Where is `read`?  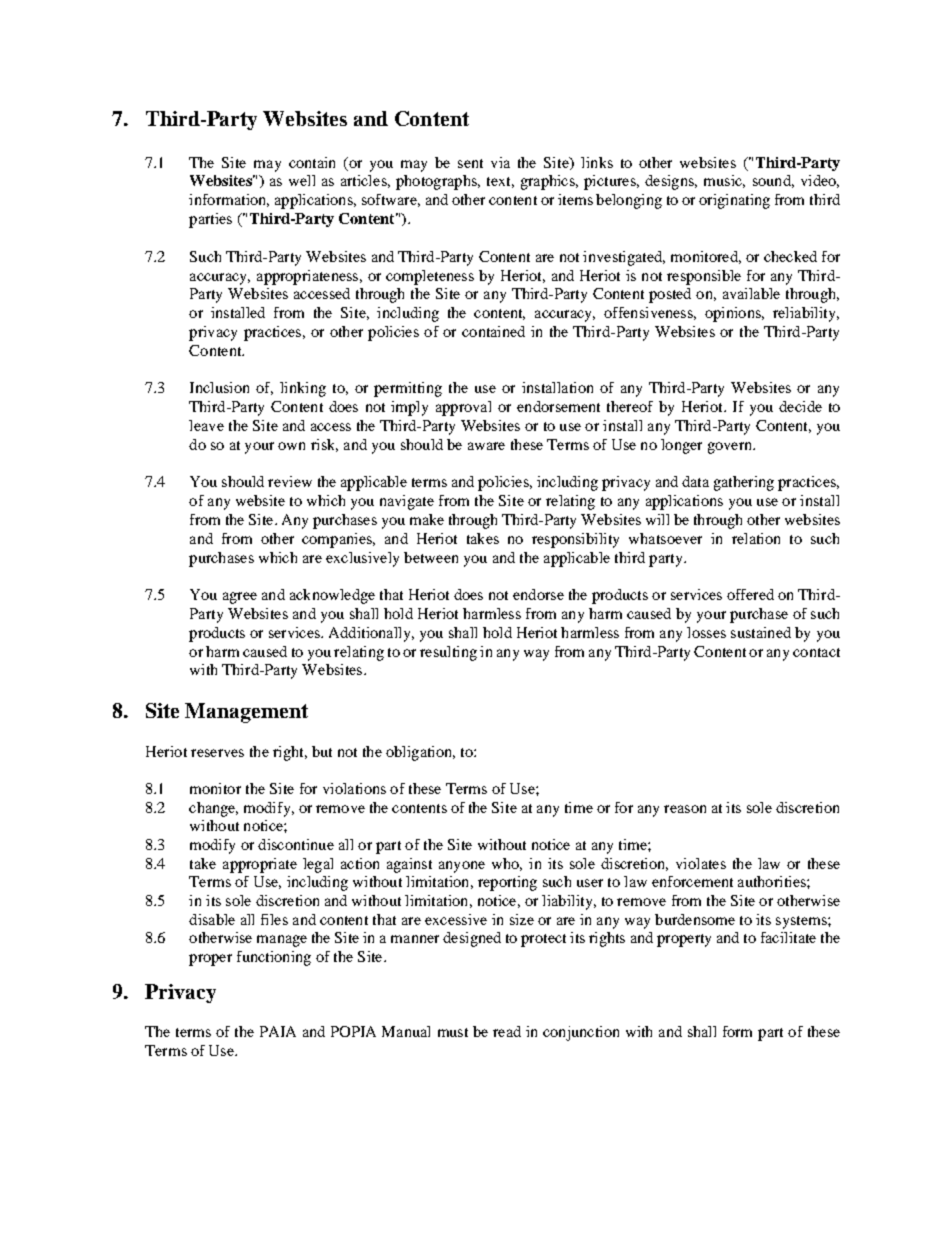 read is located at coordinates (507, 1031).
